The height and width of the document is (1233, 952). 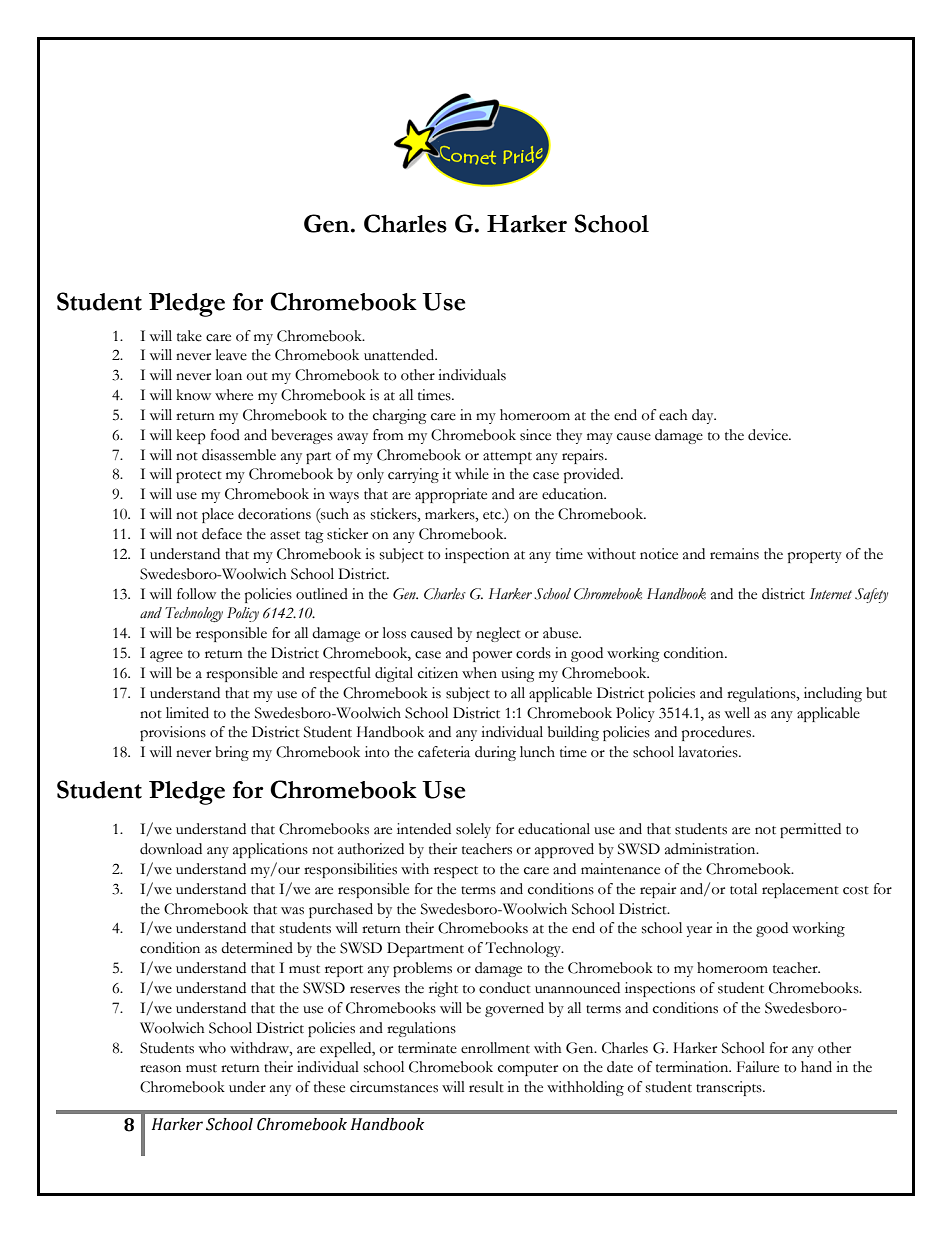 I want to click on unattended, so click(x=400, y=355).
